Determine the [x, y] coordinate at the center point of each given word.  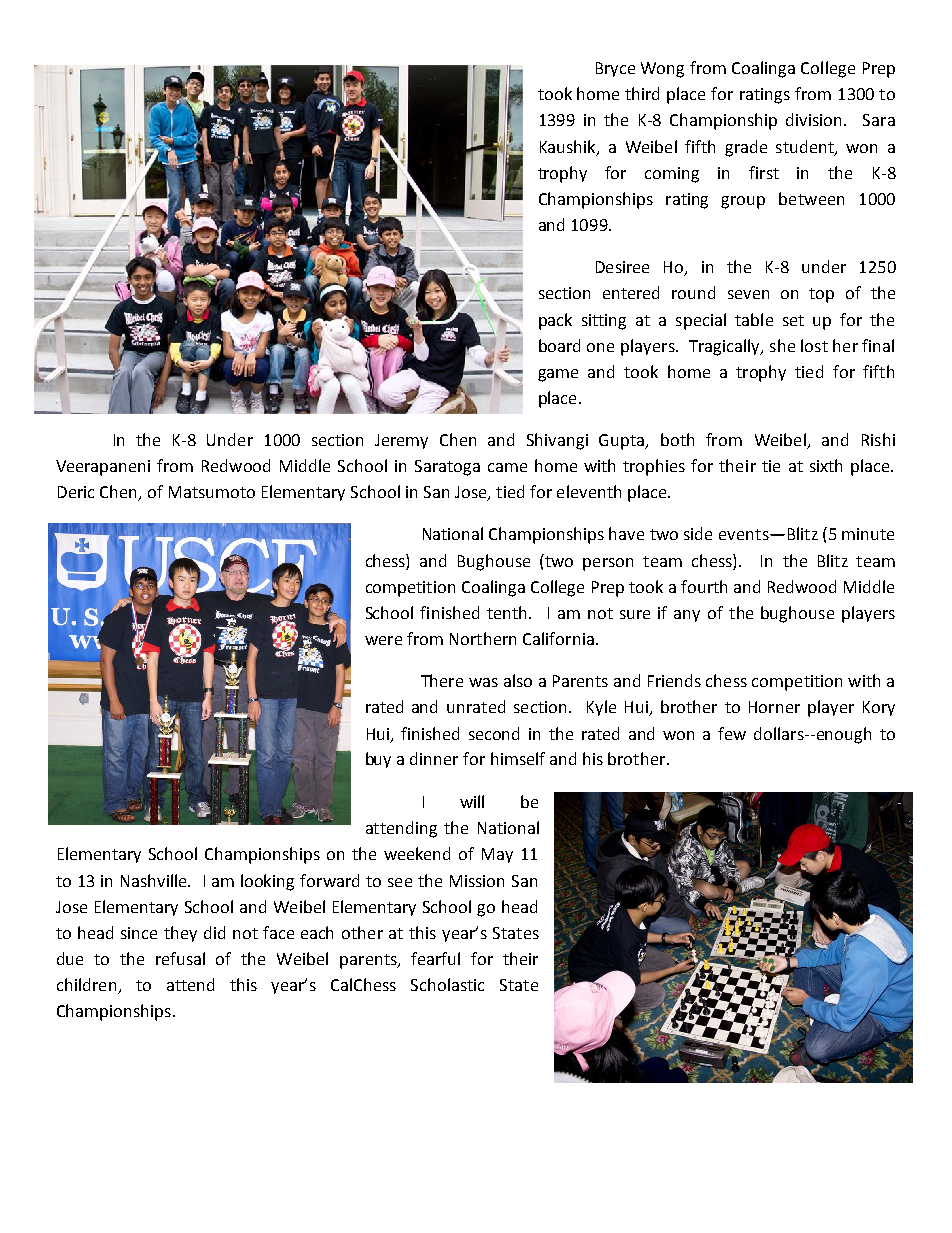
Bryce [615, 69]
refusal [180, 958]
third [642, 93]
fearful [435, 958]
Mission [477, 881]
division [813, 119]
